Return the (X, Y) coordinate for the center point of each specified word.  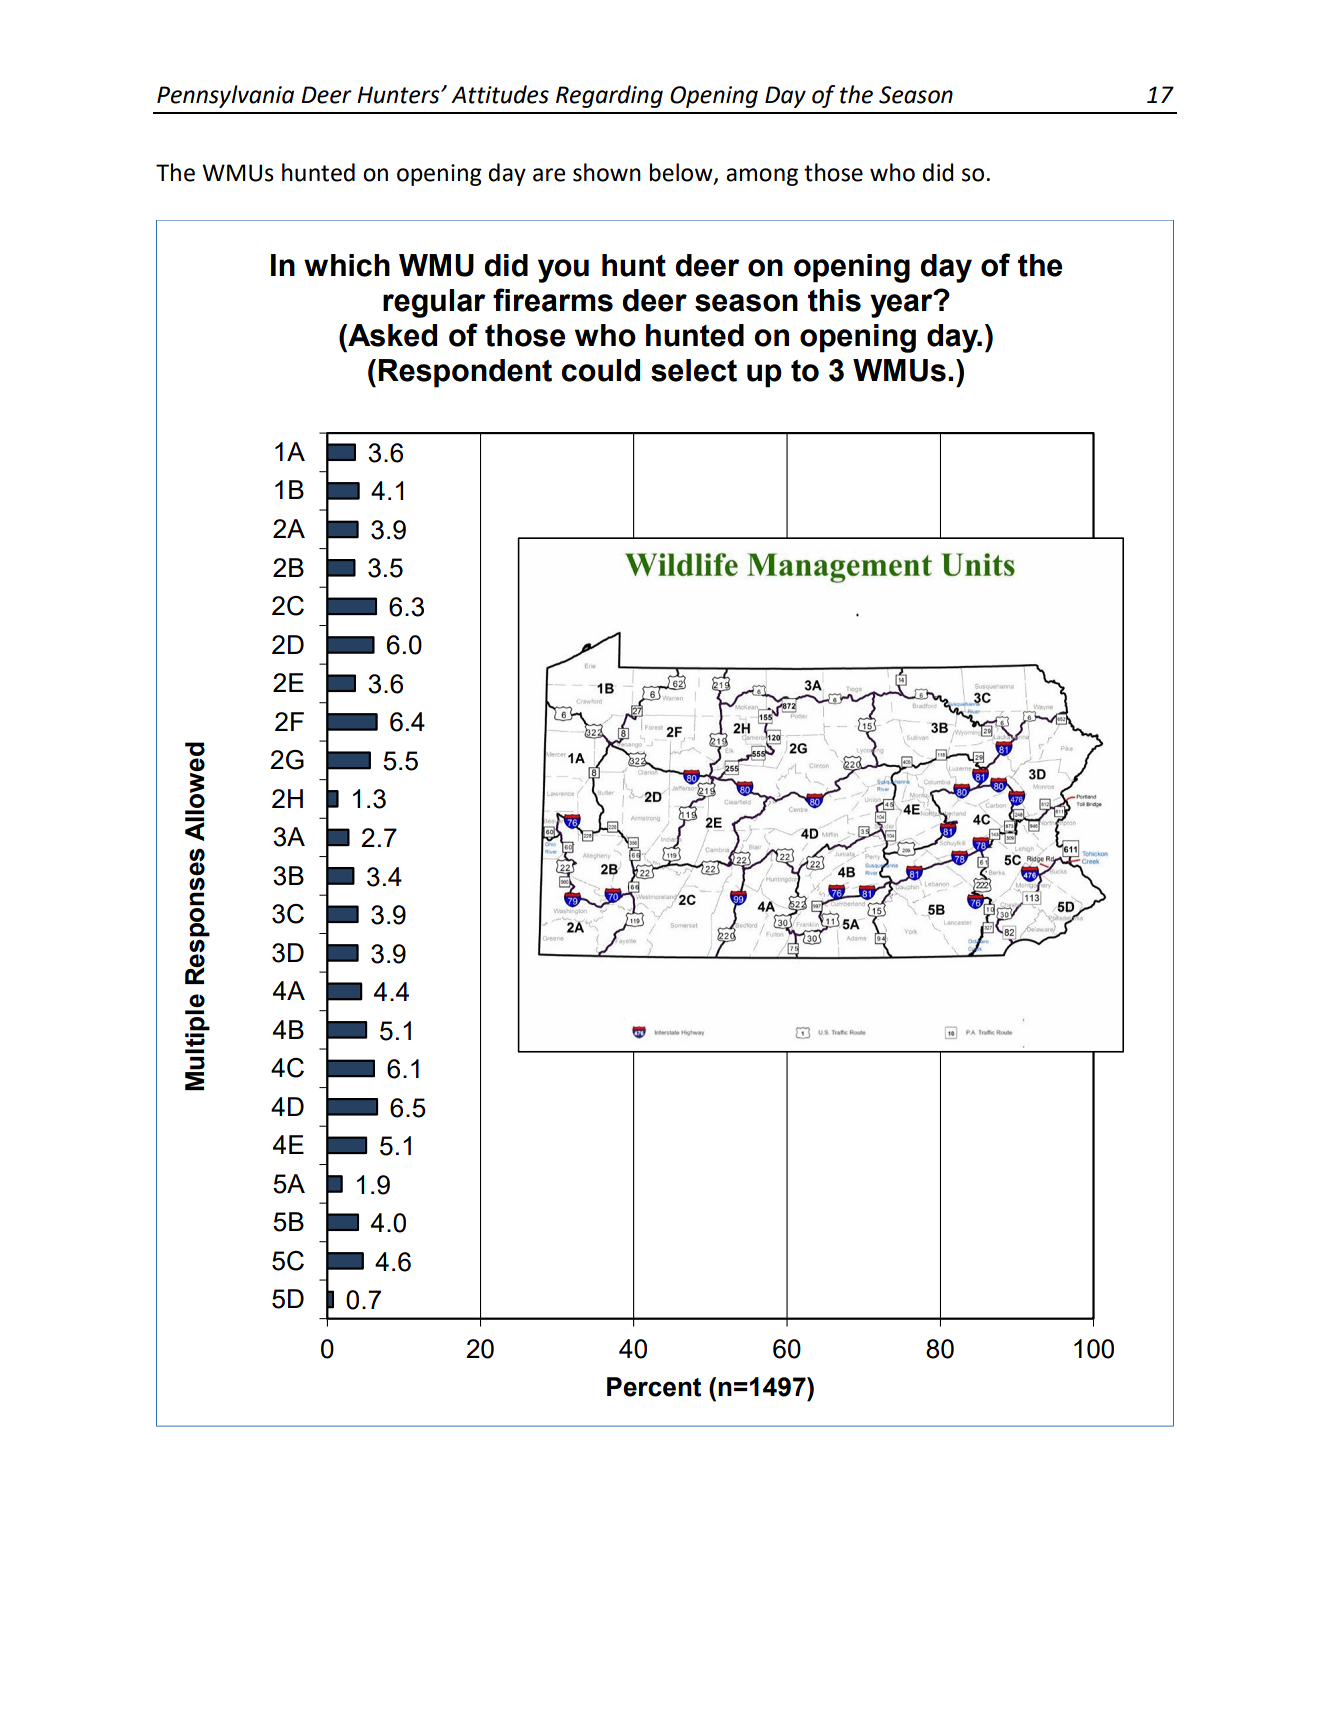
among (762, 177)
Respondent (465, 373)
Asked (391, 335)
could (601, 370)
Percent (654, 1387)
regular (434, 303)
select (694, 370)
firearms (553, 300)
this (834, 300)
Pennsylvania (225, 96)
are (549, 175)
